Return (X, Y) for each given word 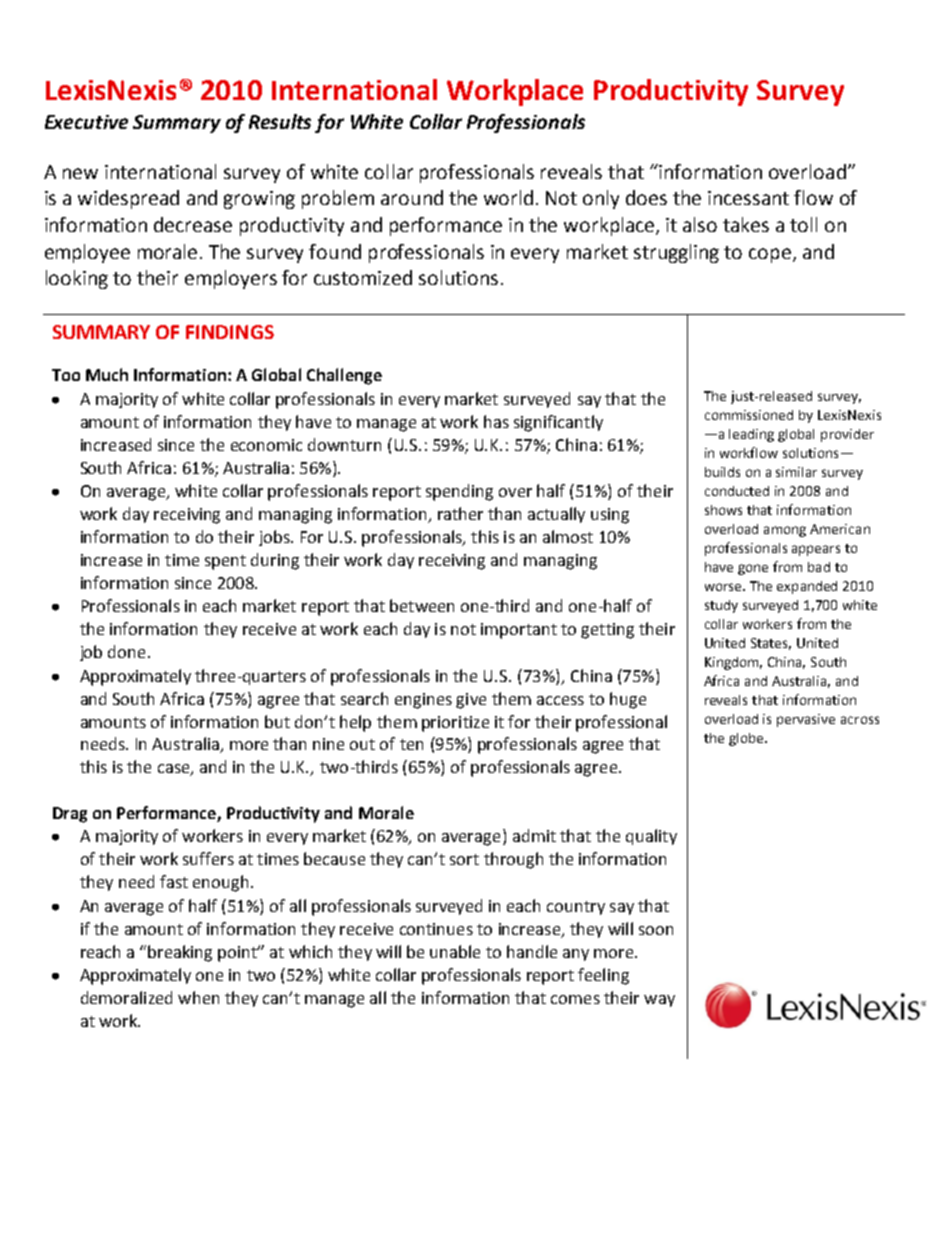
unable (455, 951)
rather (460, 513)
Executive (86, 122)
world (508, 197)
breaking (180, 953)
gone (753, 569)
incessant (748, 198)
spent (225, 562)
